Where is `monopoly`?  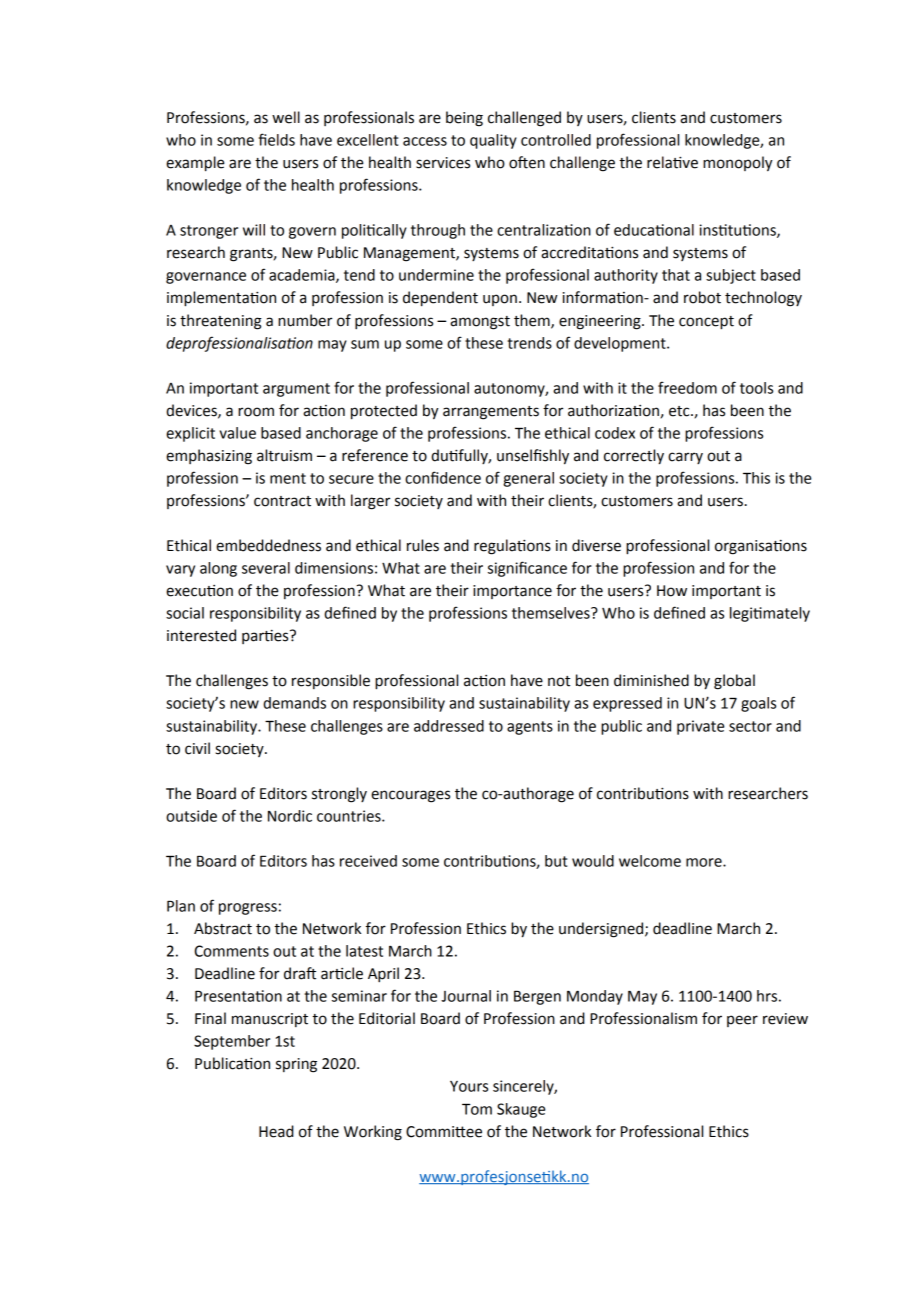
monopoly is located at coordinates (738, 163).
